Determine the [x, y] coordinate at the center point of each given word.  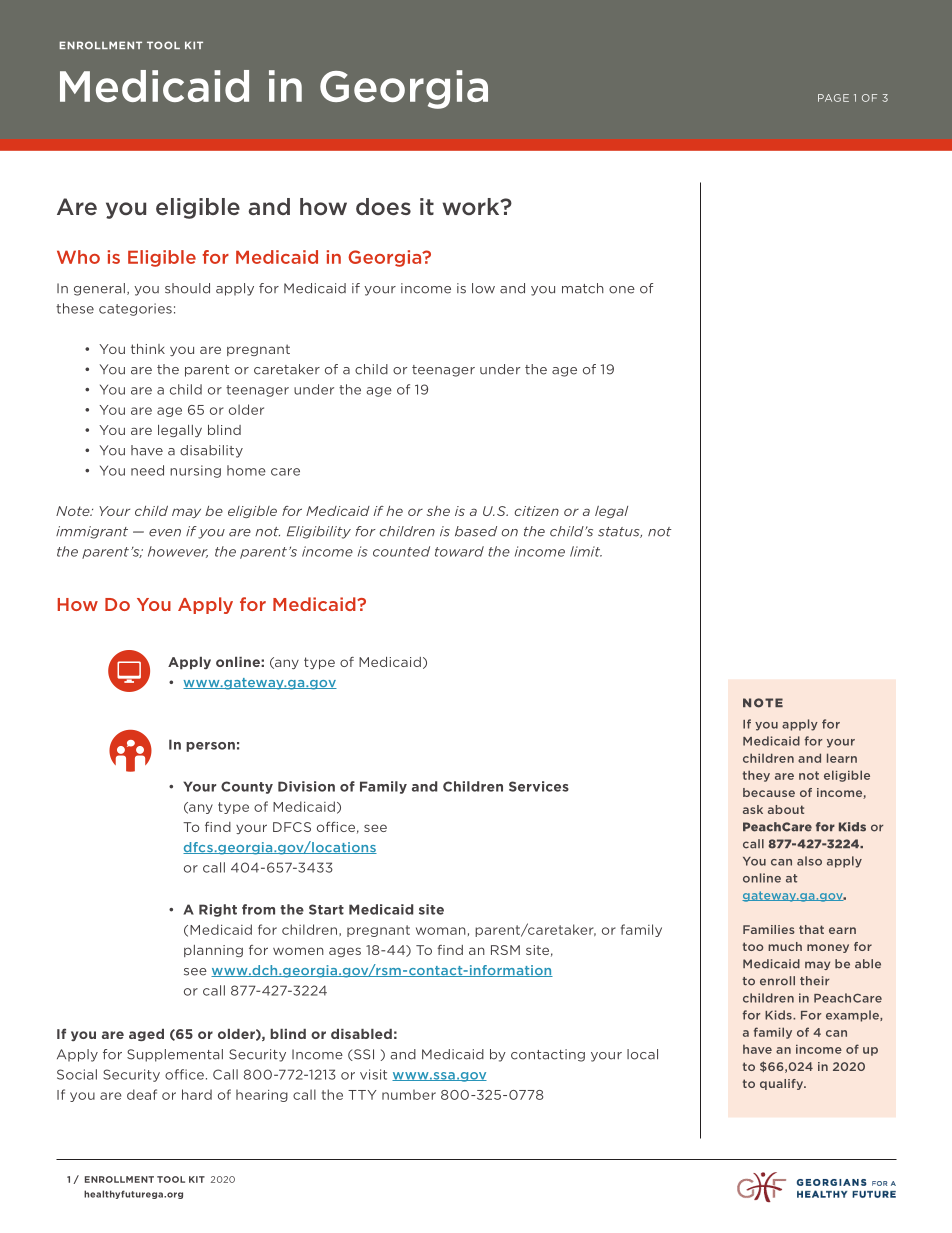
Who [78, 257]
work [472, 206]
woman [441, 931]
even [165, 533]
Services [539, 786]
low [483, 288]
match [583, 288]
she [438, 511]
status [620, 532]
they [756, 776]
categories [135, 309]
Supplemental [175, 1055]
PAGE [833, 98]
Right [218, 910]
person [210, 747]
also [809, 861]
